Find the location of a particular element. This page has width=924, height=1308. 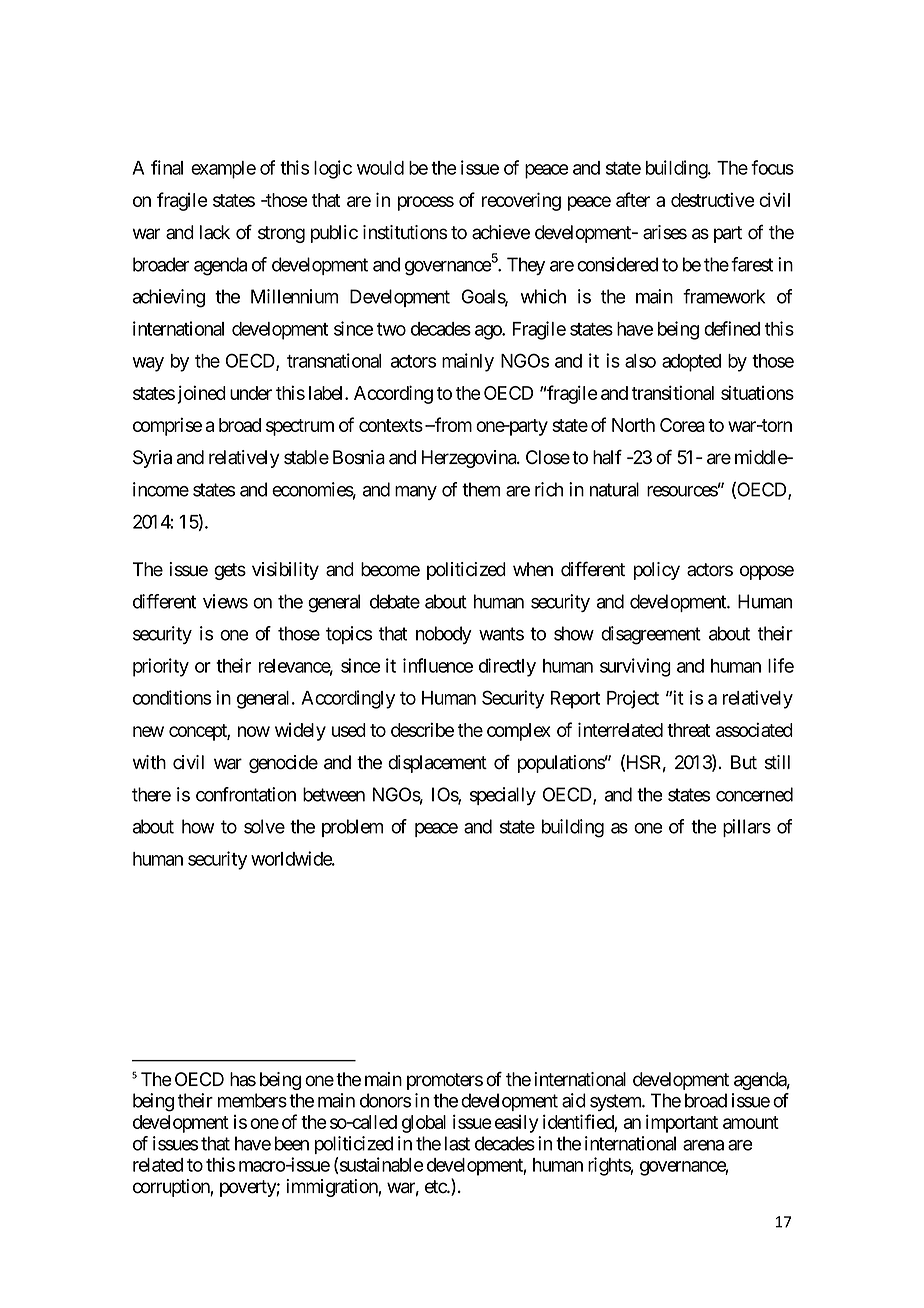

threat is located at coordinates (688, 730).
